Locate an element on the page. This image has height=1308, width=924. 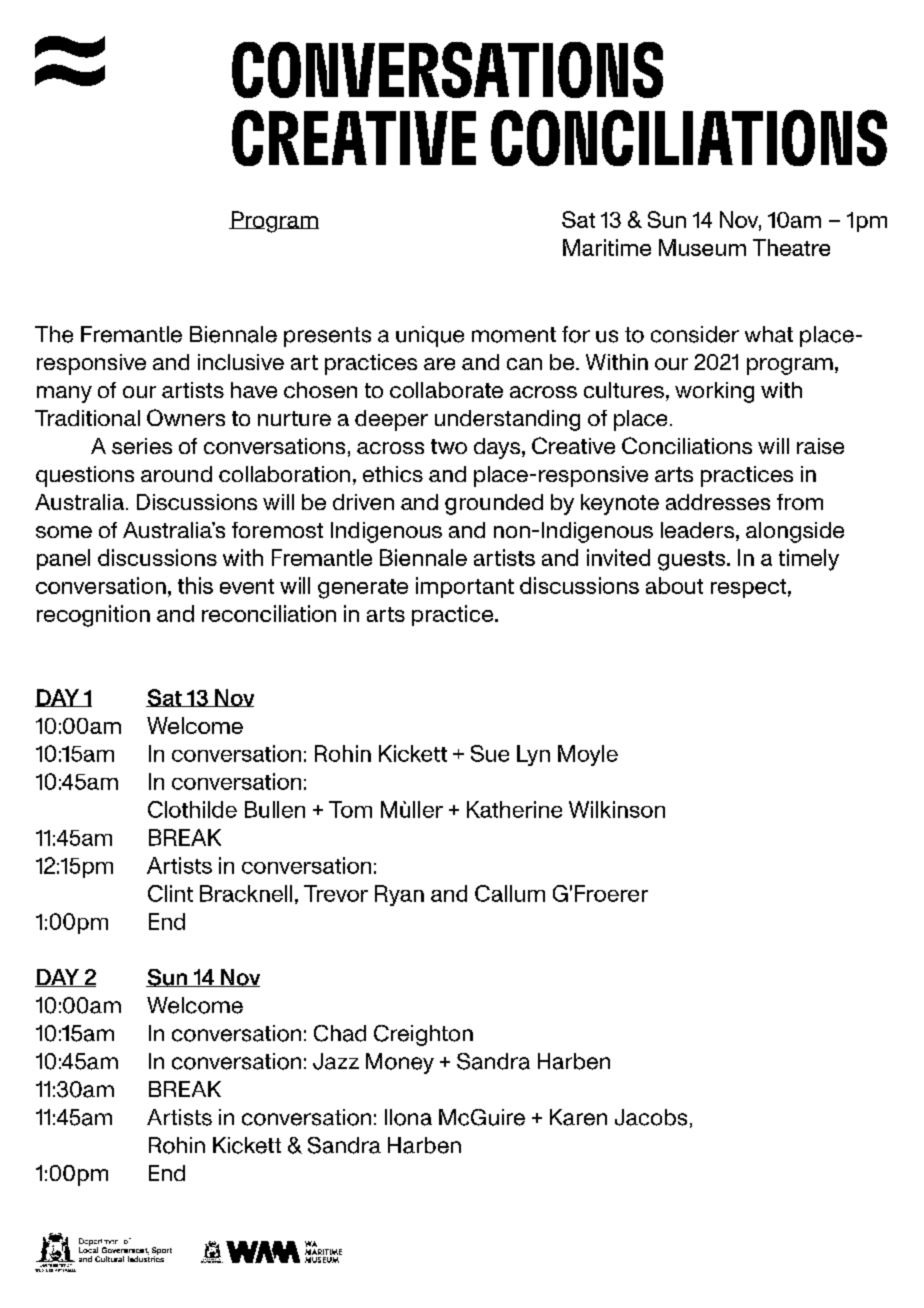
Jacobs is located at coordinates (651, 1117).
